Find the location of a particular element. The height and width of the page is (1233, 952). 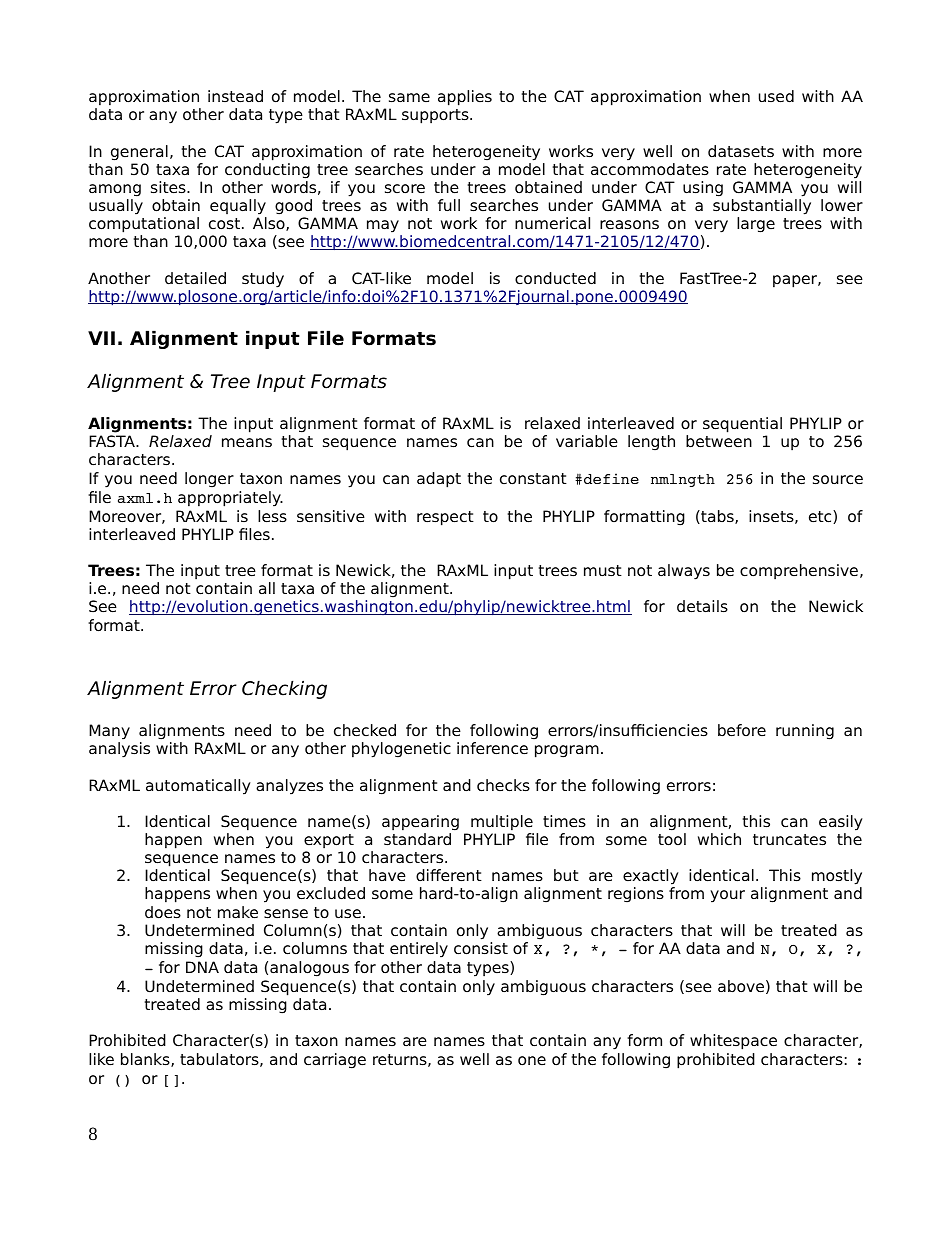

used is located at coordinates (776, 96).
